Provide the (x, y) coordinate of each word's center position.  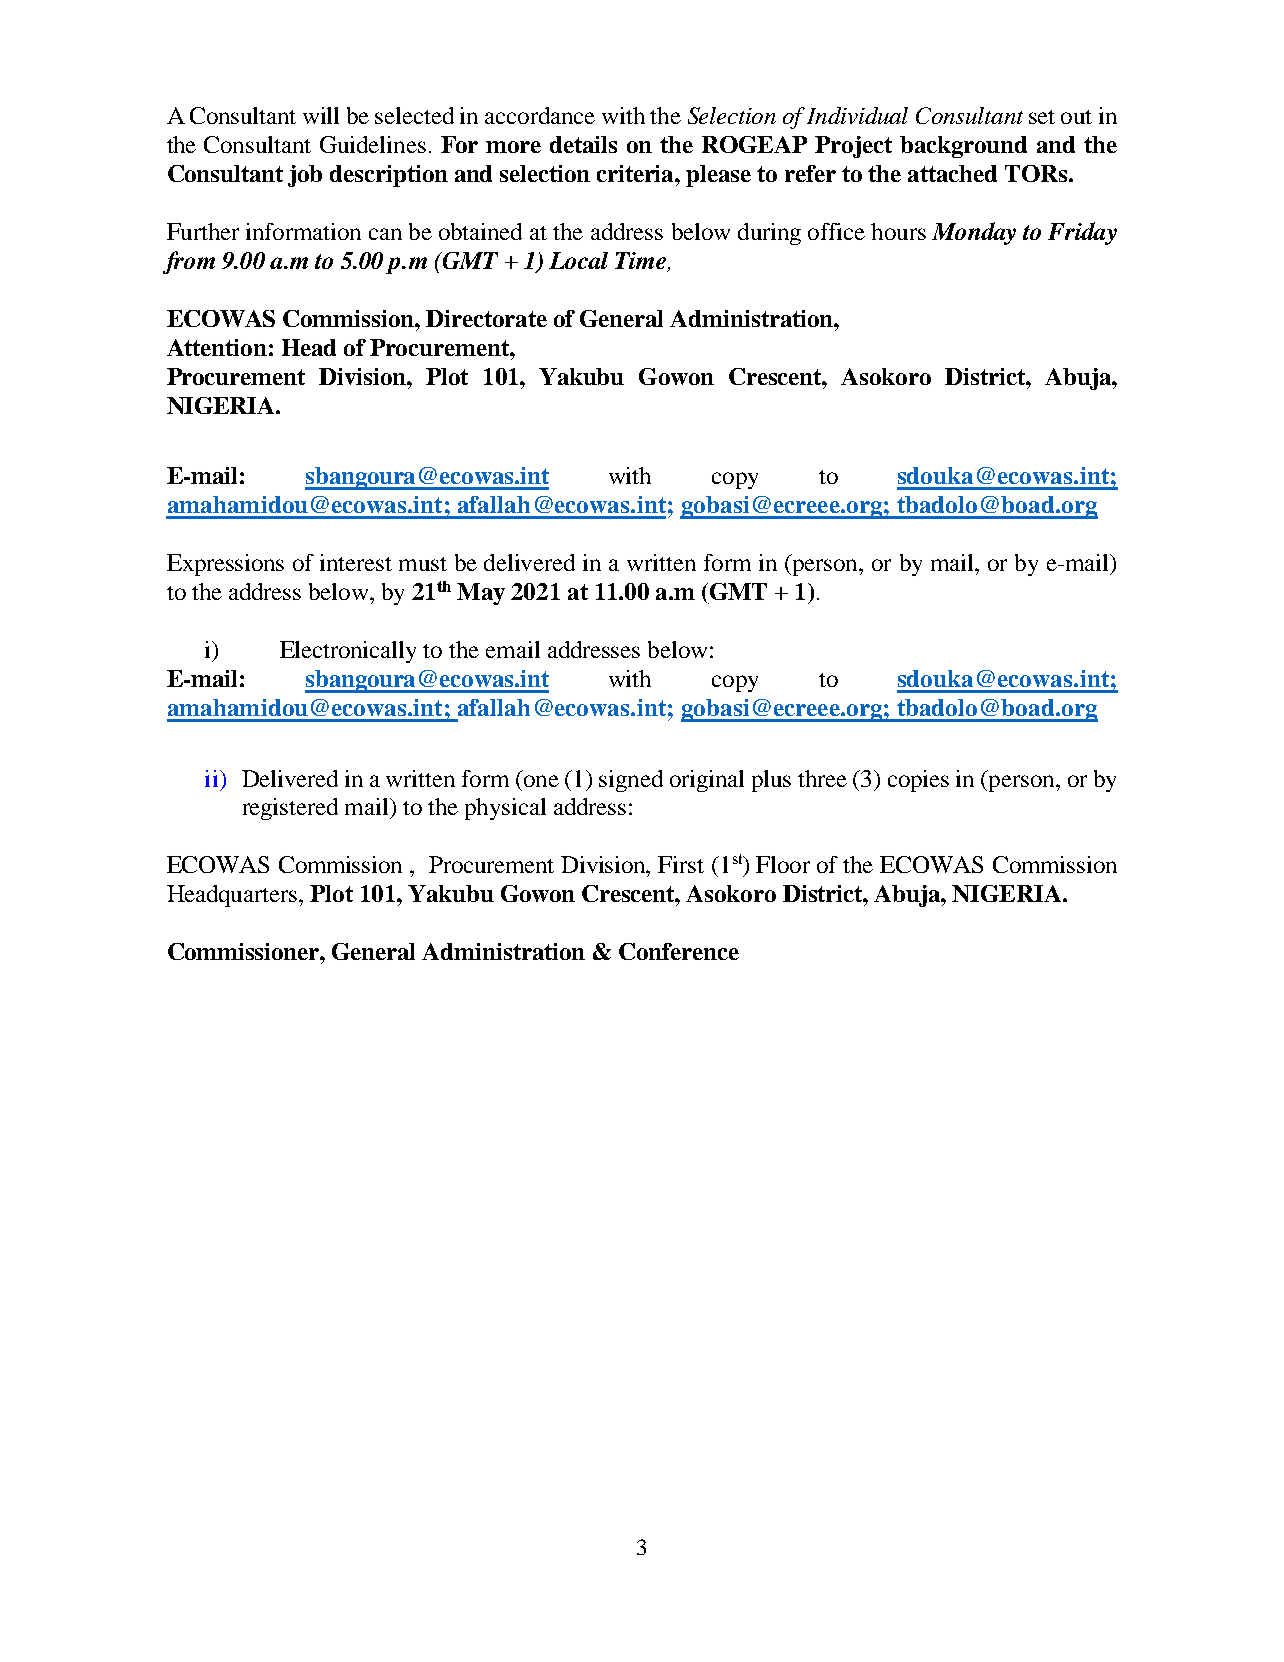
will (321, 115)
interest (356, 562)
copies (918, 781)
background (963, 147)
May (481, 594)
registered (290, 809)
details (583, 144)
